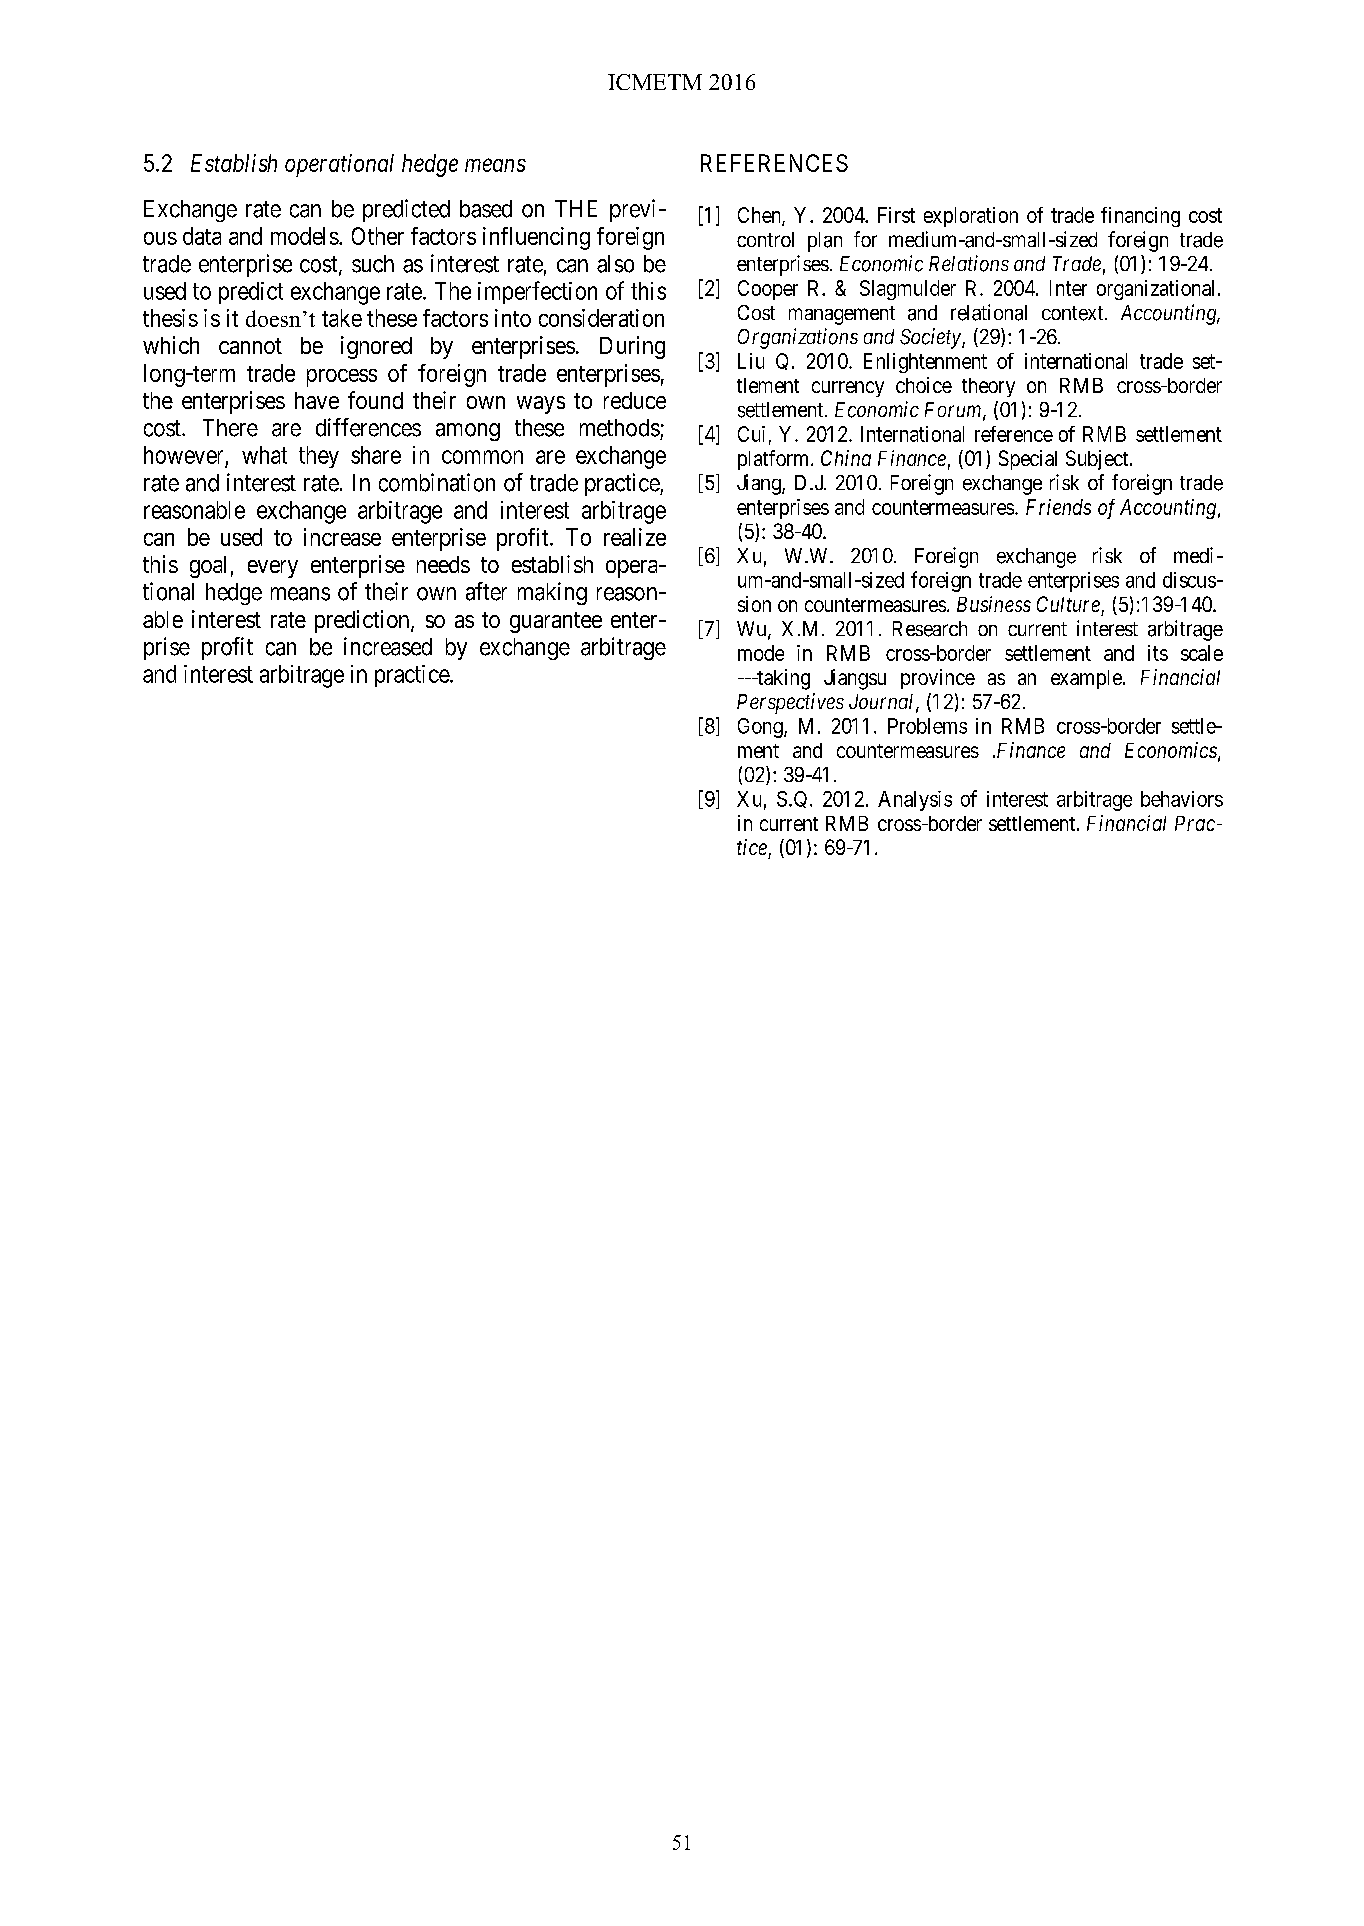 The height and width of the page is (1926, 1364). I want to click on theory, so click(988, 387).
